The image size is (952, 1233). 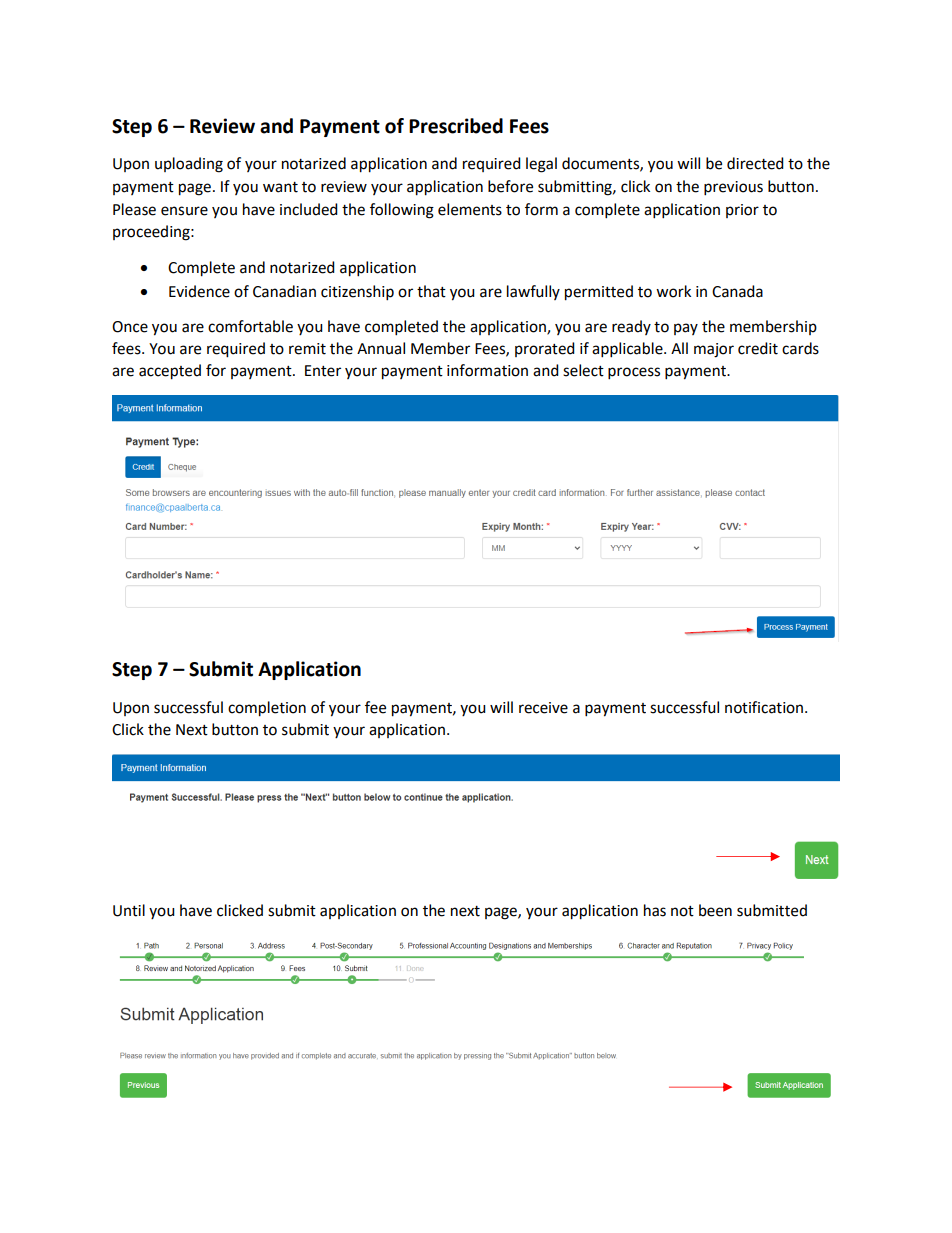 What do you see at coordinates (634, 373) in the screenshot?
I see `process` at bounding box center [634, 373].
